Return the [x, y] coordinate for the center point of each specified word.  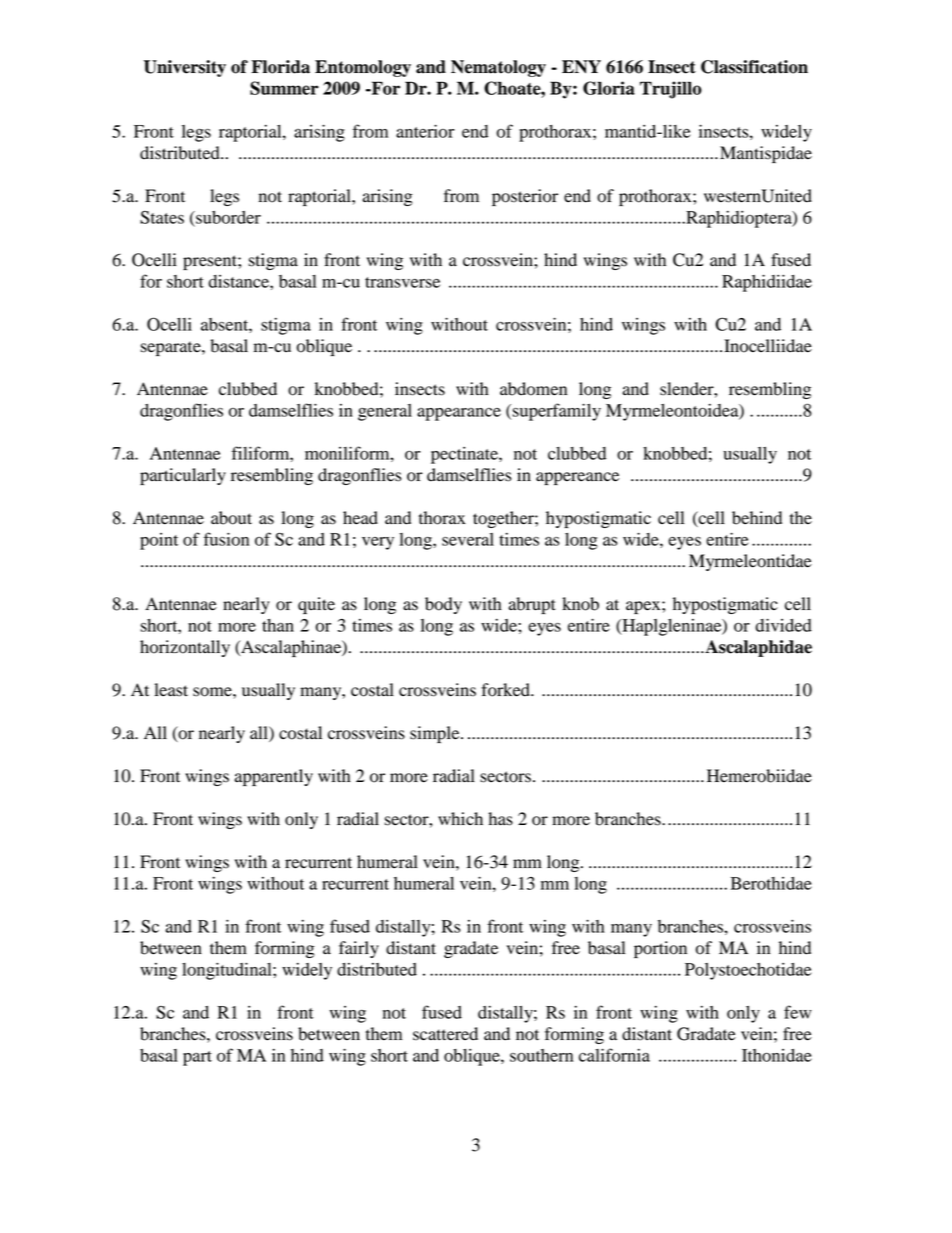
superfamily [556, 412]
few [798, 1012]
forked [506, 690]
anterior [425, 131]
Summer [284, 88]
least [171, 690]
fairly [359, 949]
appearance [459, 414]
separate [172, 348]
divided [783, 625]
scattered [445, 1034]
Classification [754, 67]
